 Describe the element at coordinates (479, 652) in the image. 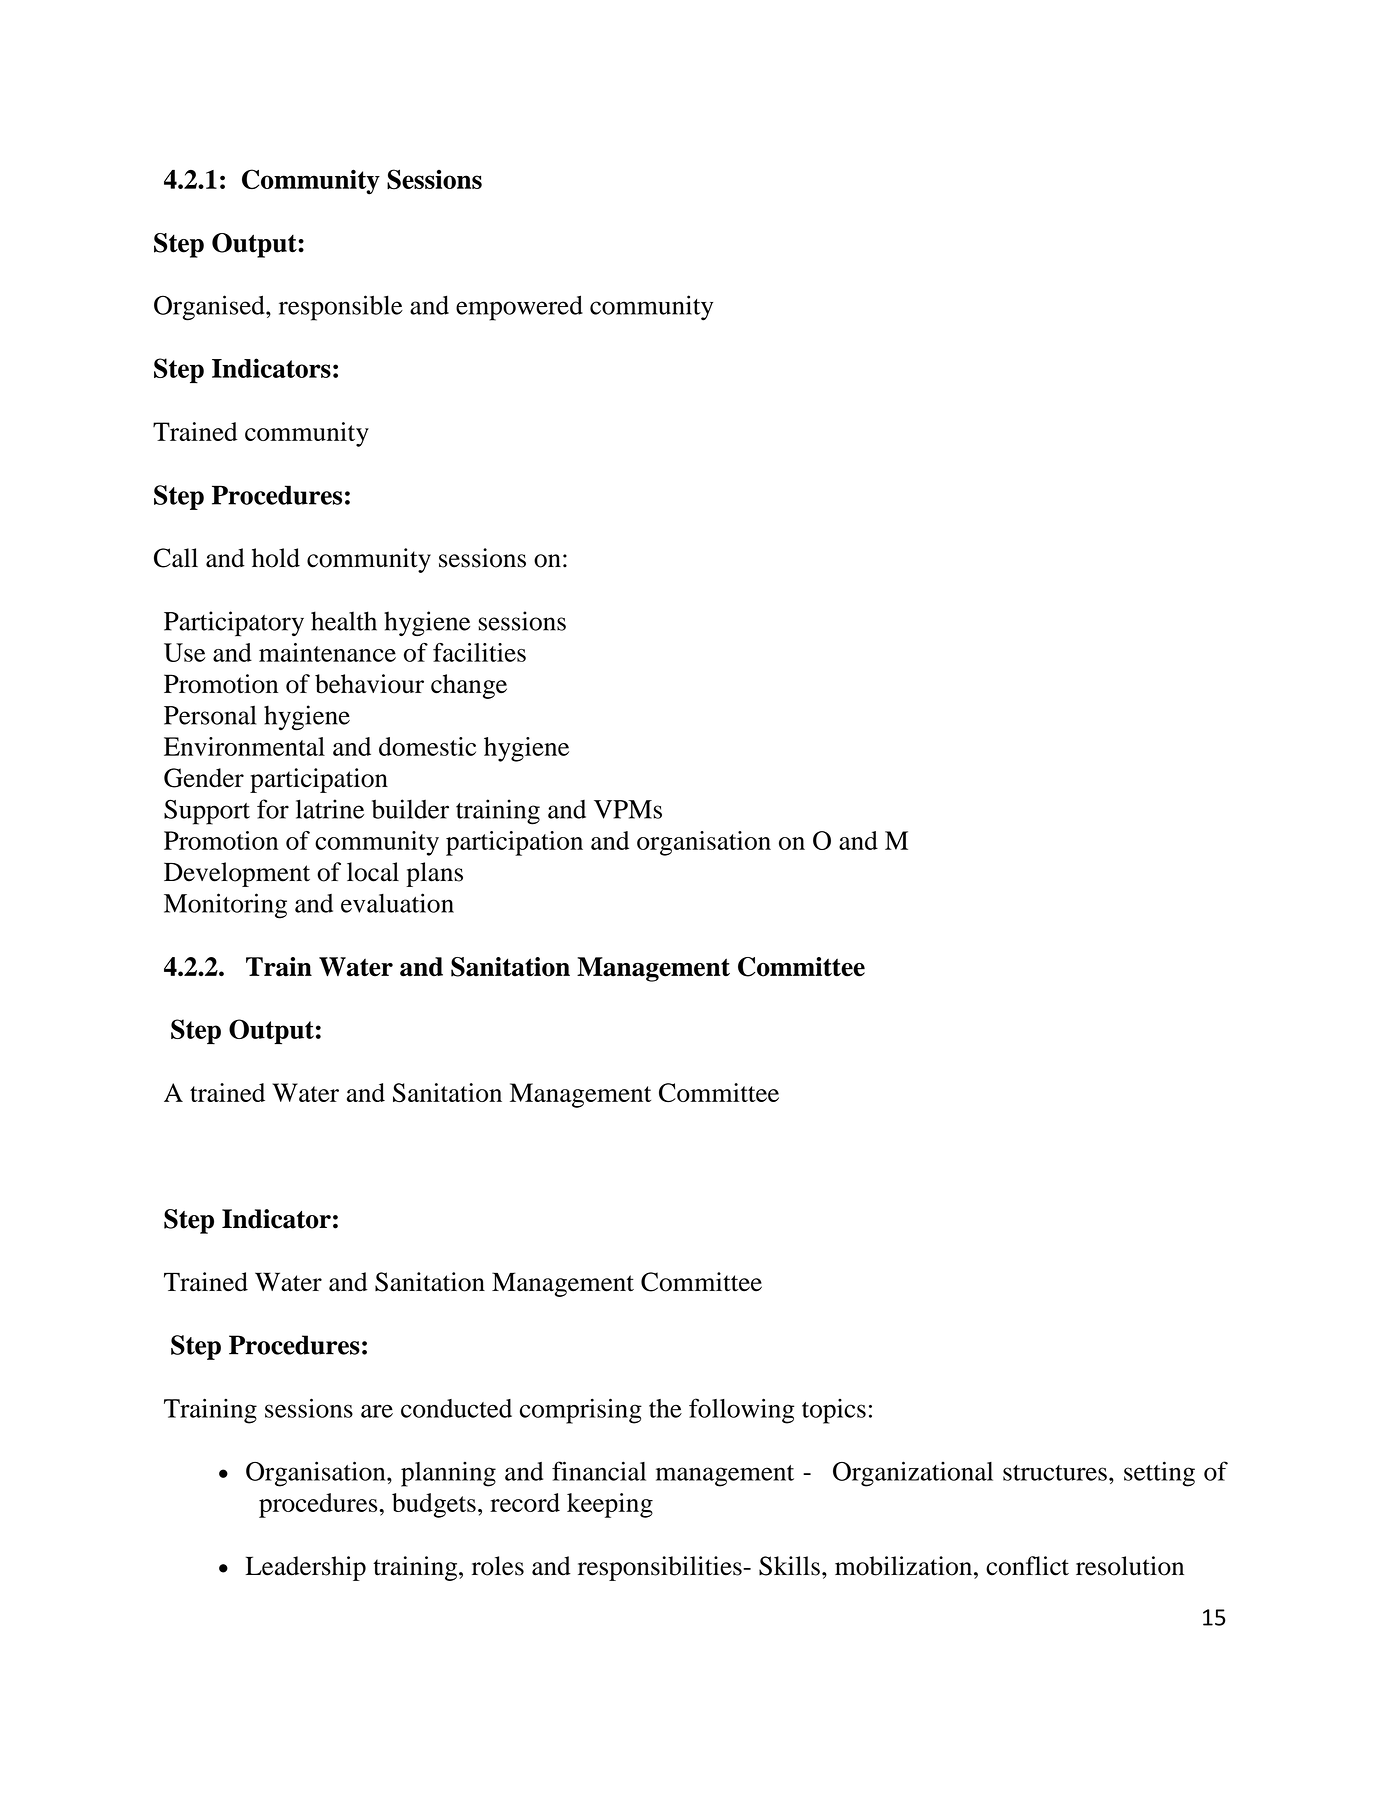

I see `facilities` at that location.
